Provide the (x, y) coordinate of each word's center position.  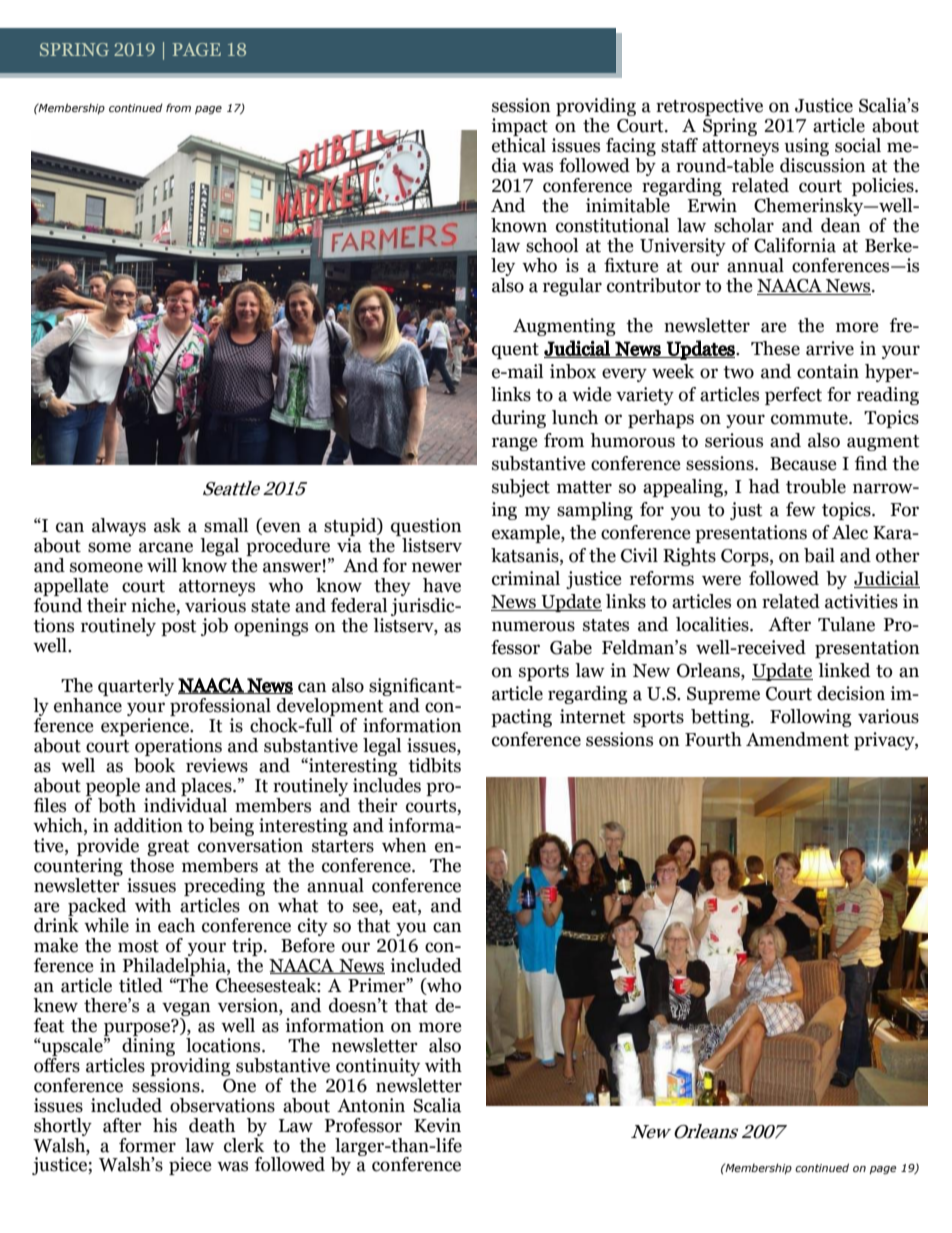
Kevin (437, 1125)
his (165, 1125)
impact (519, 128)
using (806, 148)
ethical (519, 144)
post (179, 628)
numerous (533, 626)
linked (844, 670)
